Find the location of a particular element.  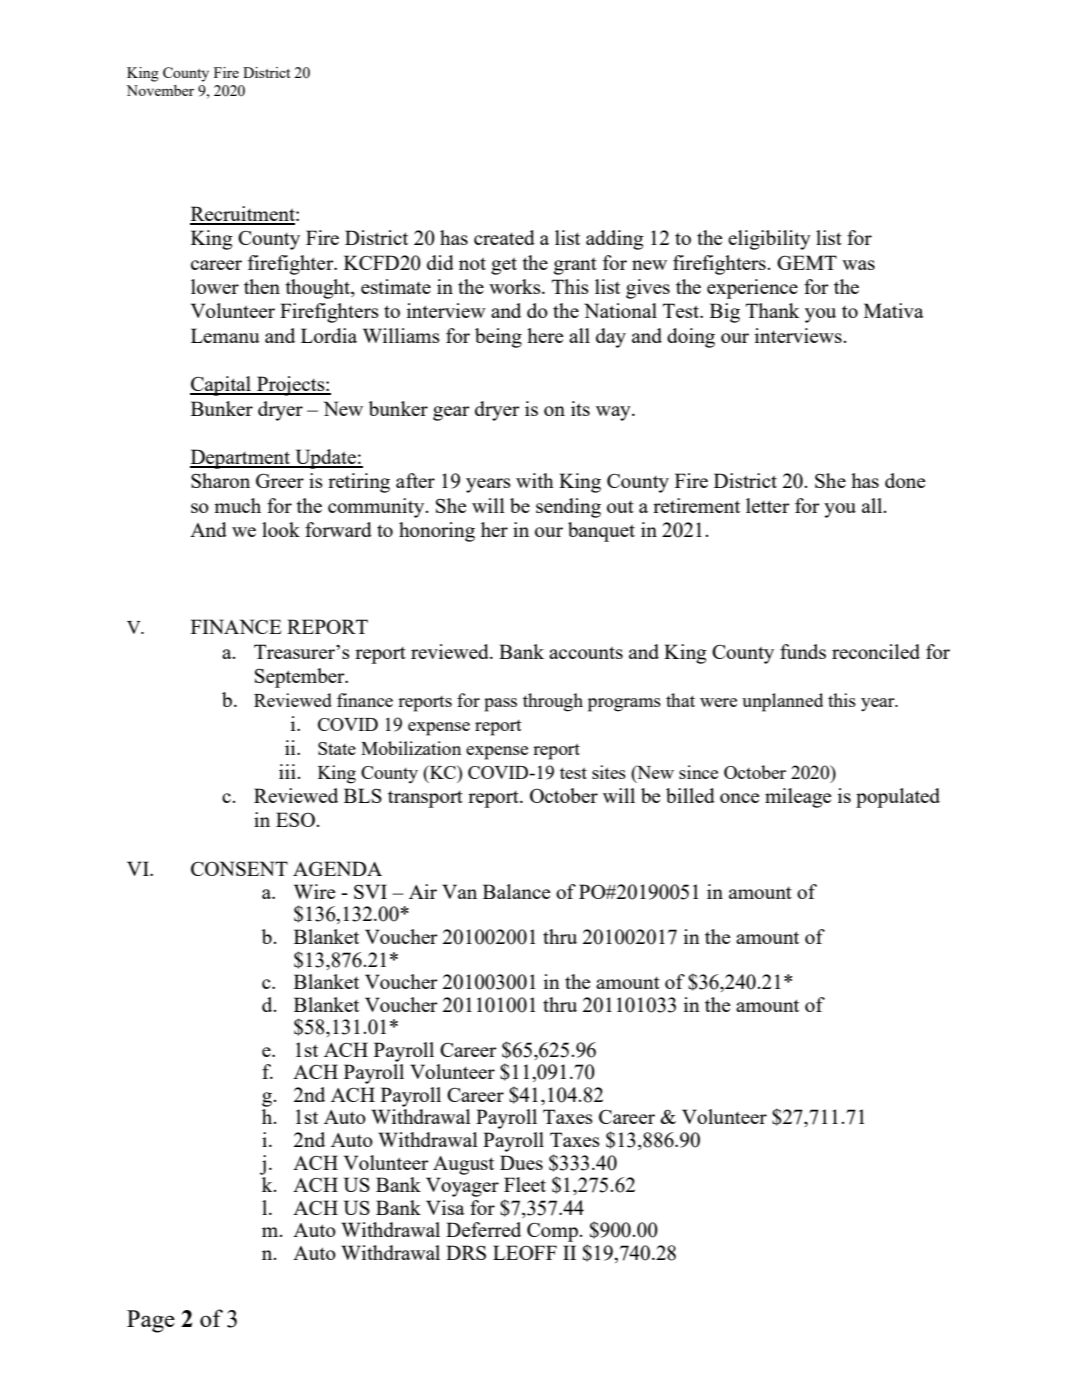

Page is located at coordinates (151, 1321).
